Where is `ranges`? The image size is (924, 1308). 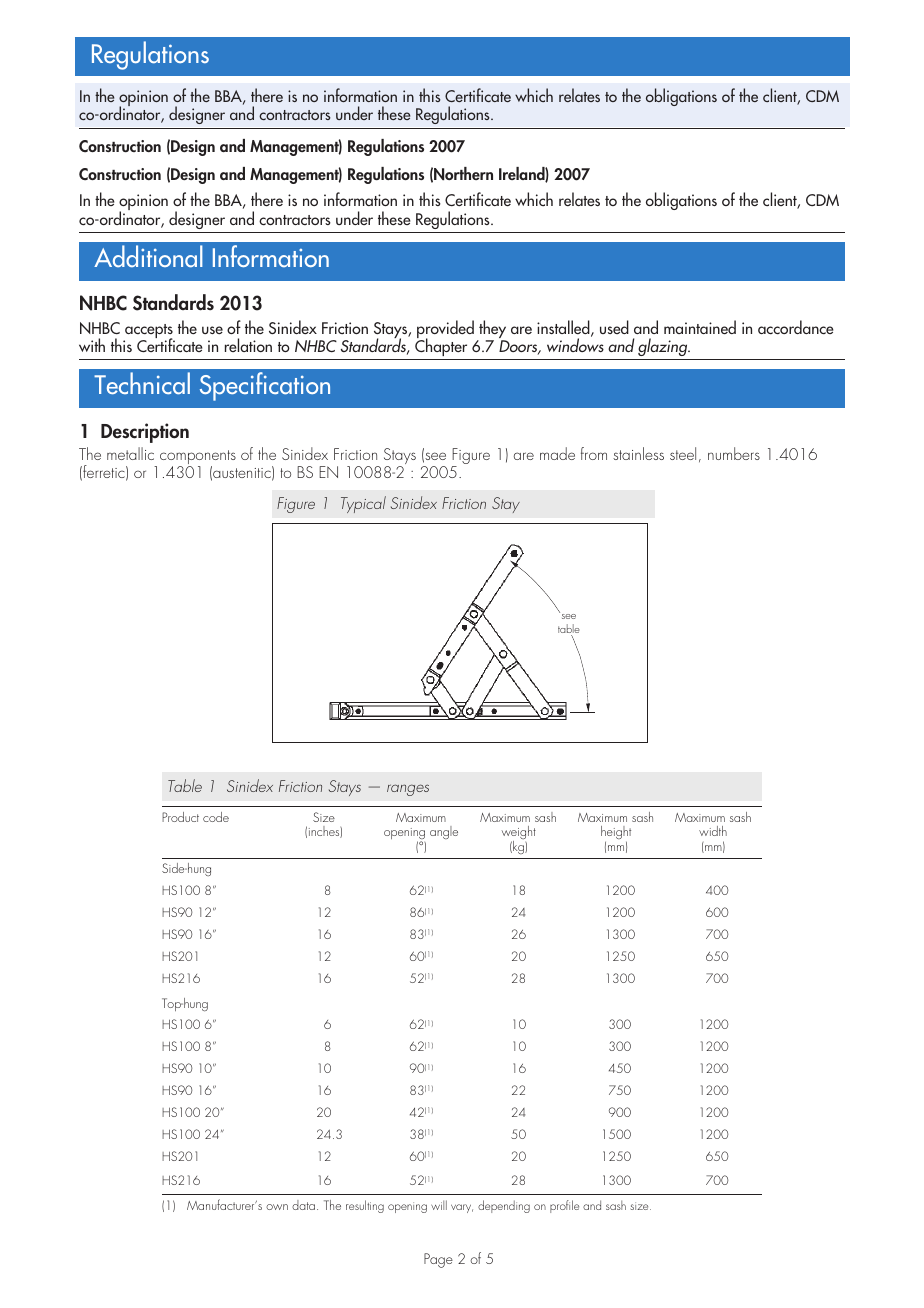 ranges is located at coordinates (408, 790).
